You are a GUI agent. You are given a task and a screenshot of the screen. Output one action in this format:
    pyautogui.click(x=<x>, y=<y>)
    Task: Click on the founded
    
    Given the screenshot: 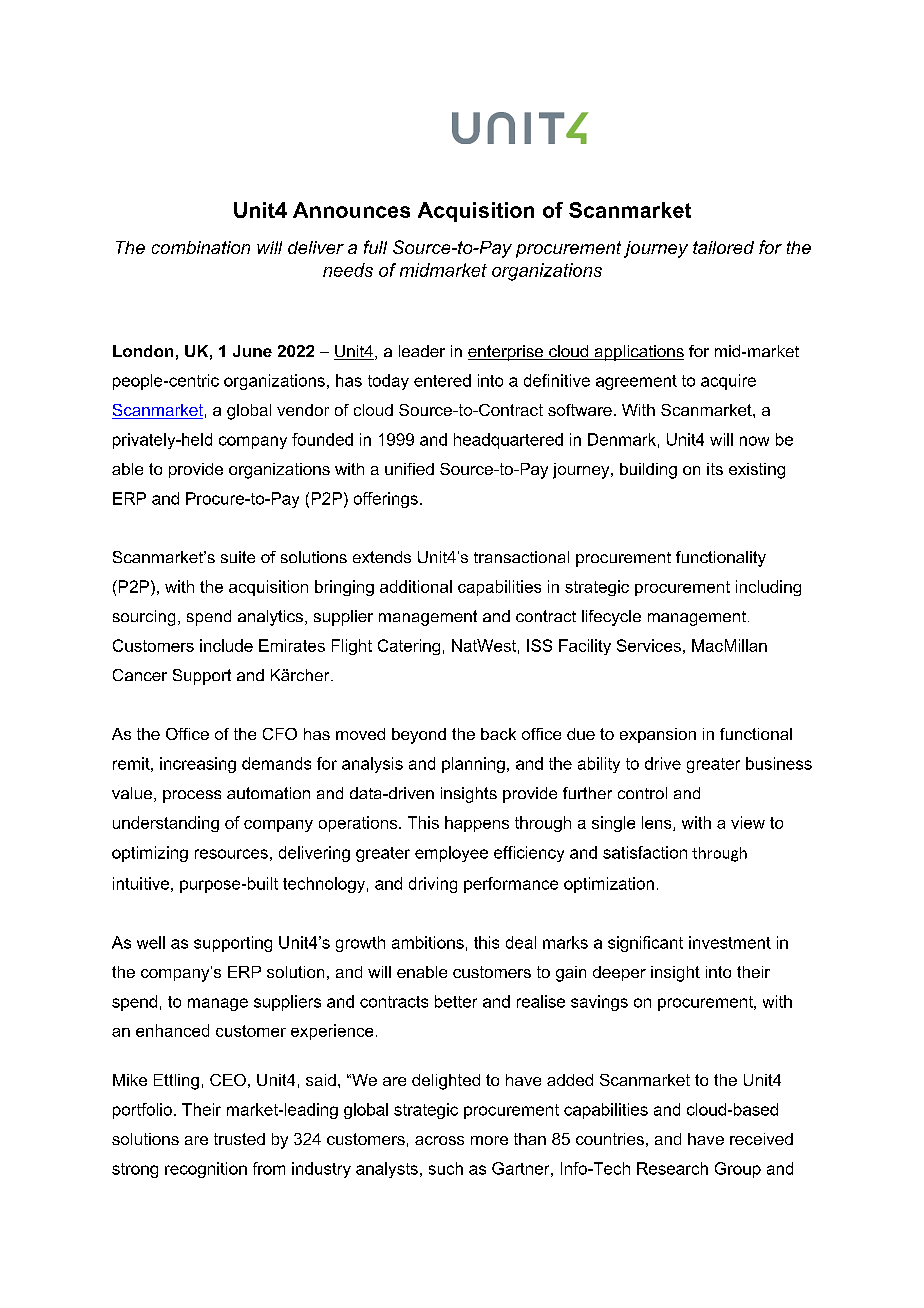 What is the action you would take?
    pyautogui.click(x=322, y=439)
